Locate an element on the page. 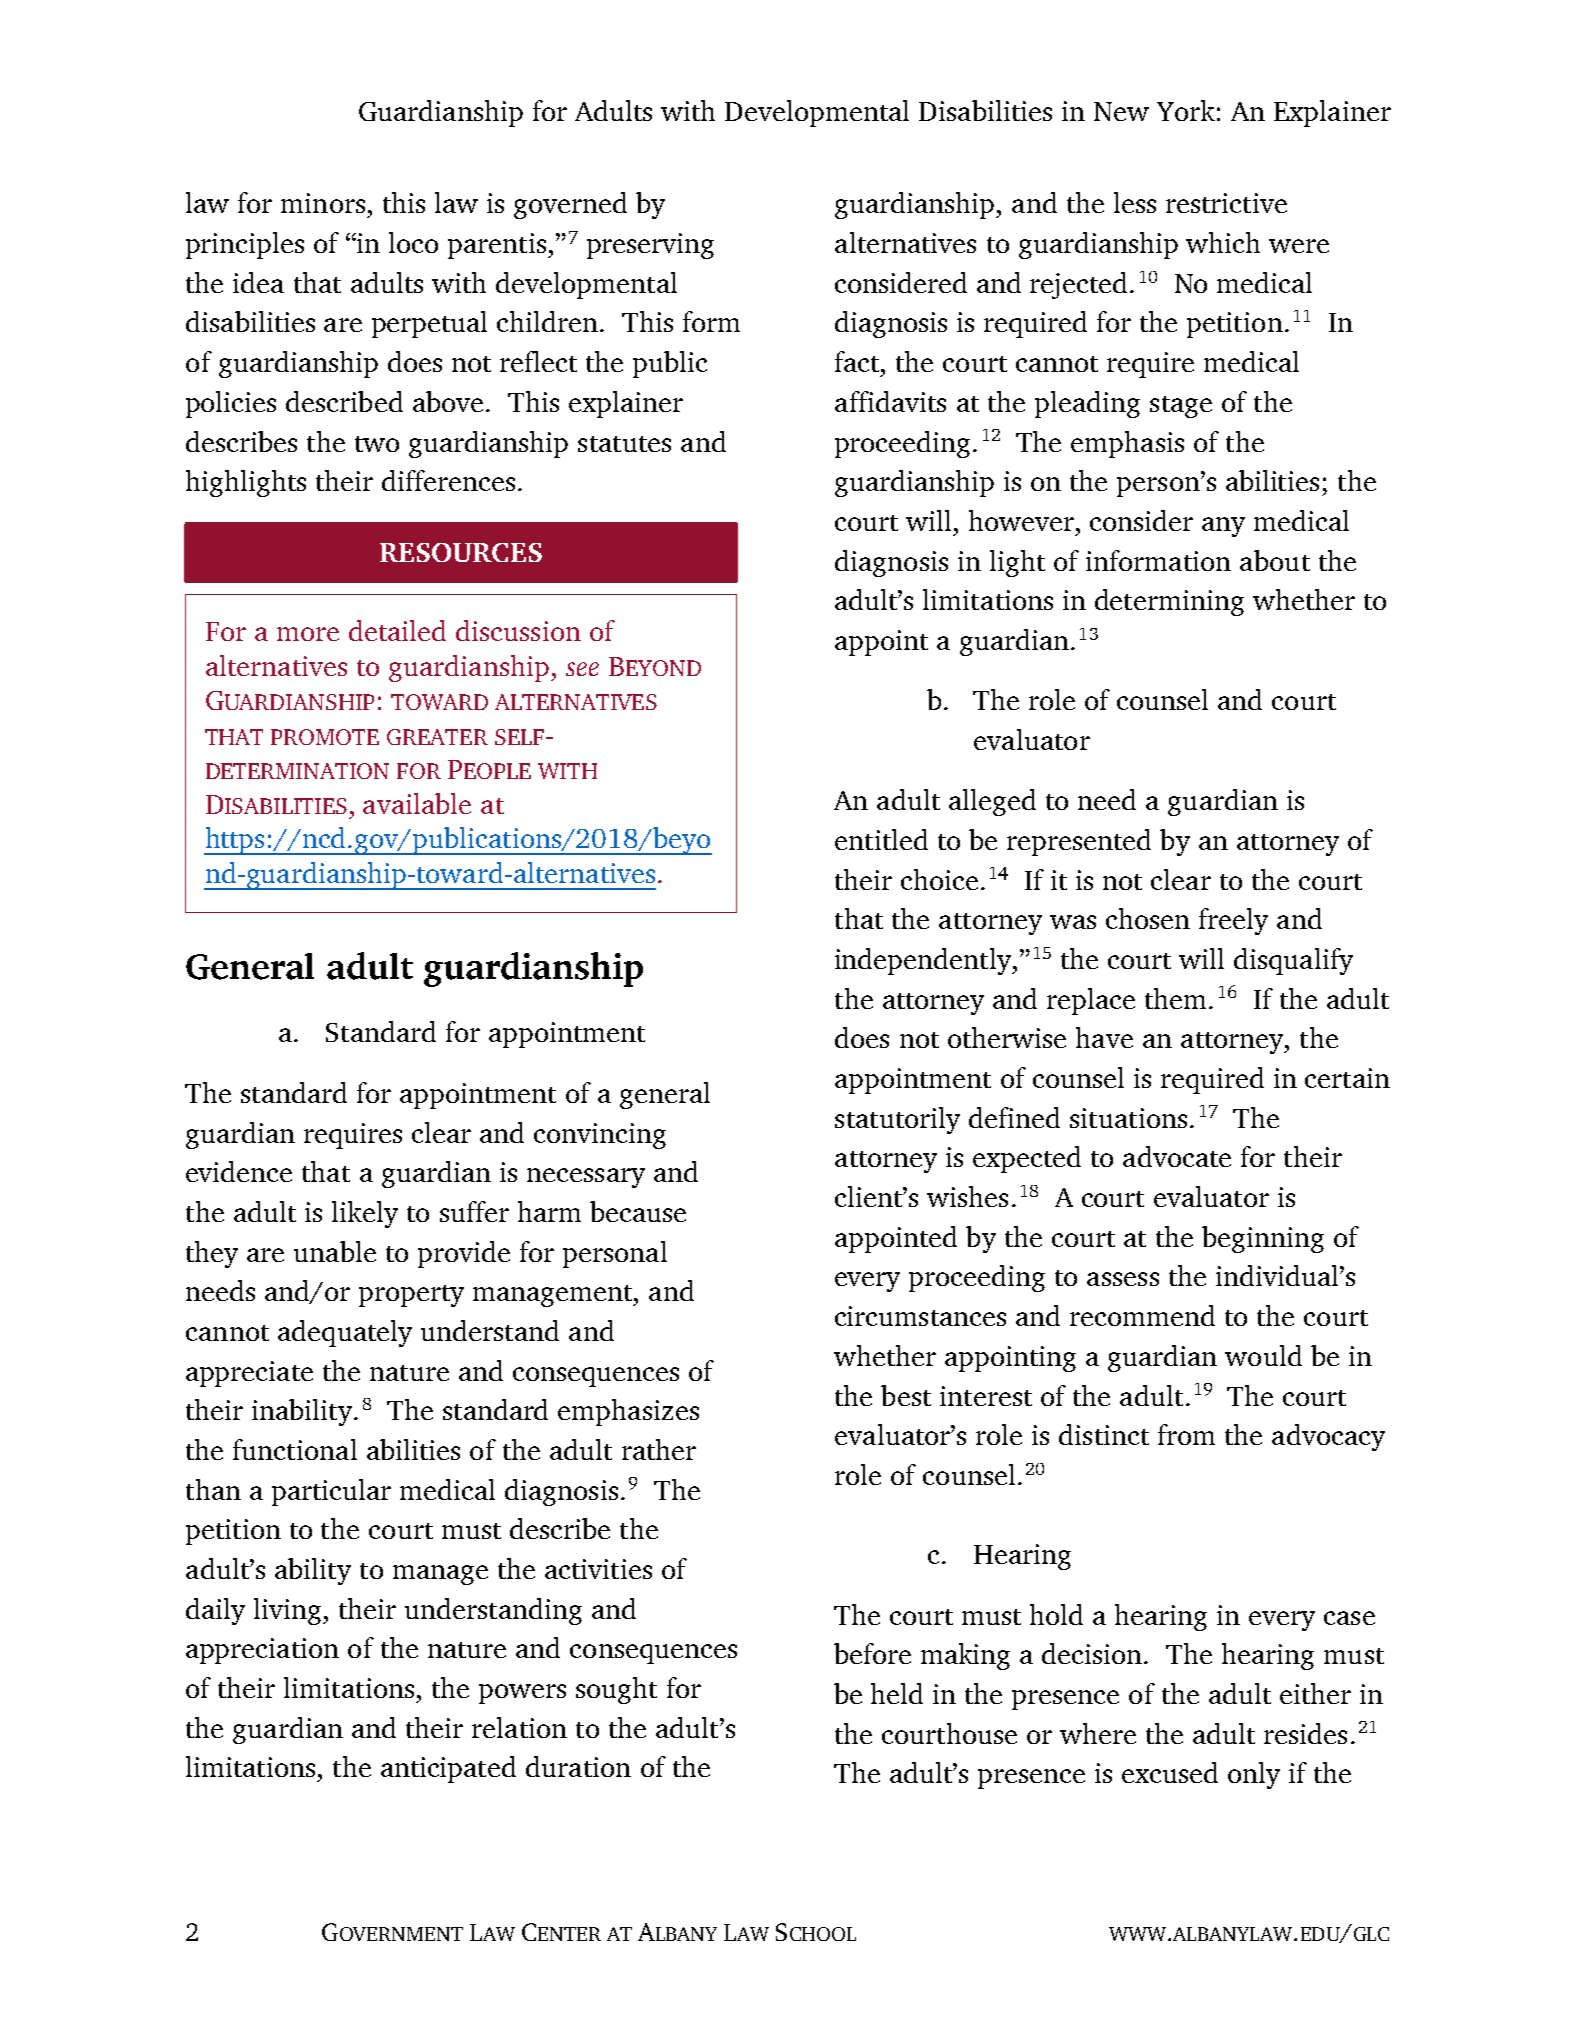 Image resolution: width=1576 pixels, height=2040 pixels. anticipated is located at coordinates (448, 1769).
